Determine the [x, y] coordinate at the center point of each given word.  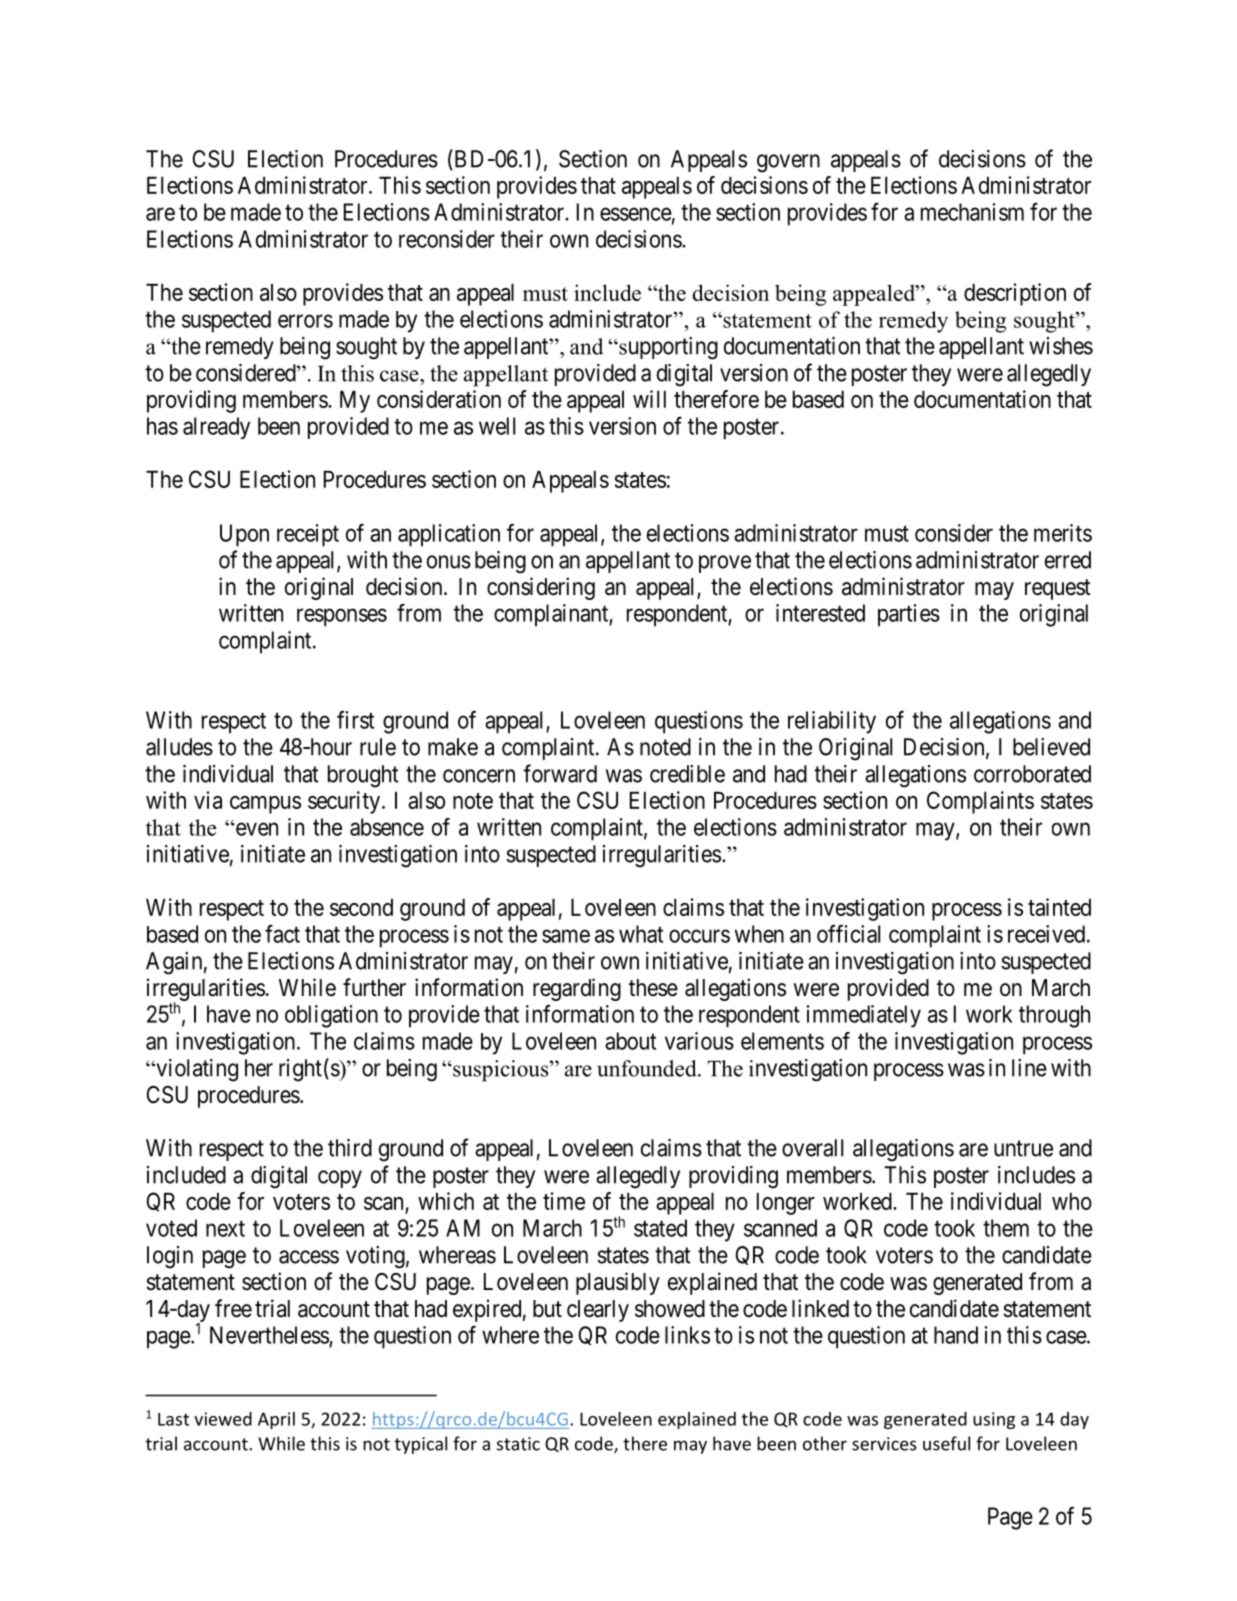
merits [1063, 533]
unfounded [648, 1068]
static [518, 1444]
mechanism [972, 212]
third [350, 1148]
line [1029, 1068]
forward [560, 773]
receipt [308, 535]
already [216, 428]
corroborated [1032, 774]
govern [788, 163]
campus [265, 805]
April [276, 1420]
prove [725, 564]
